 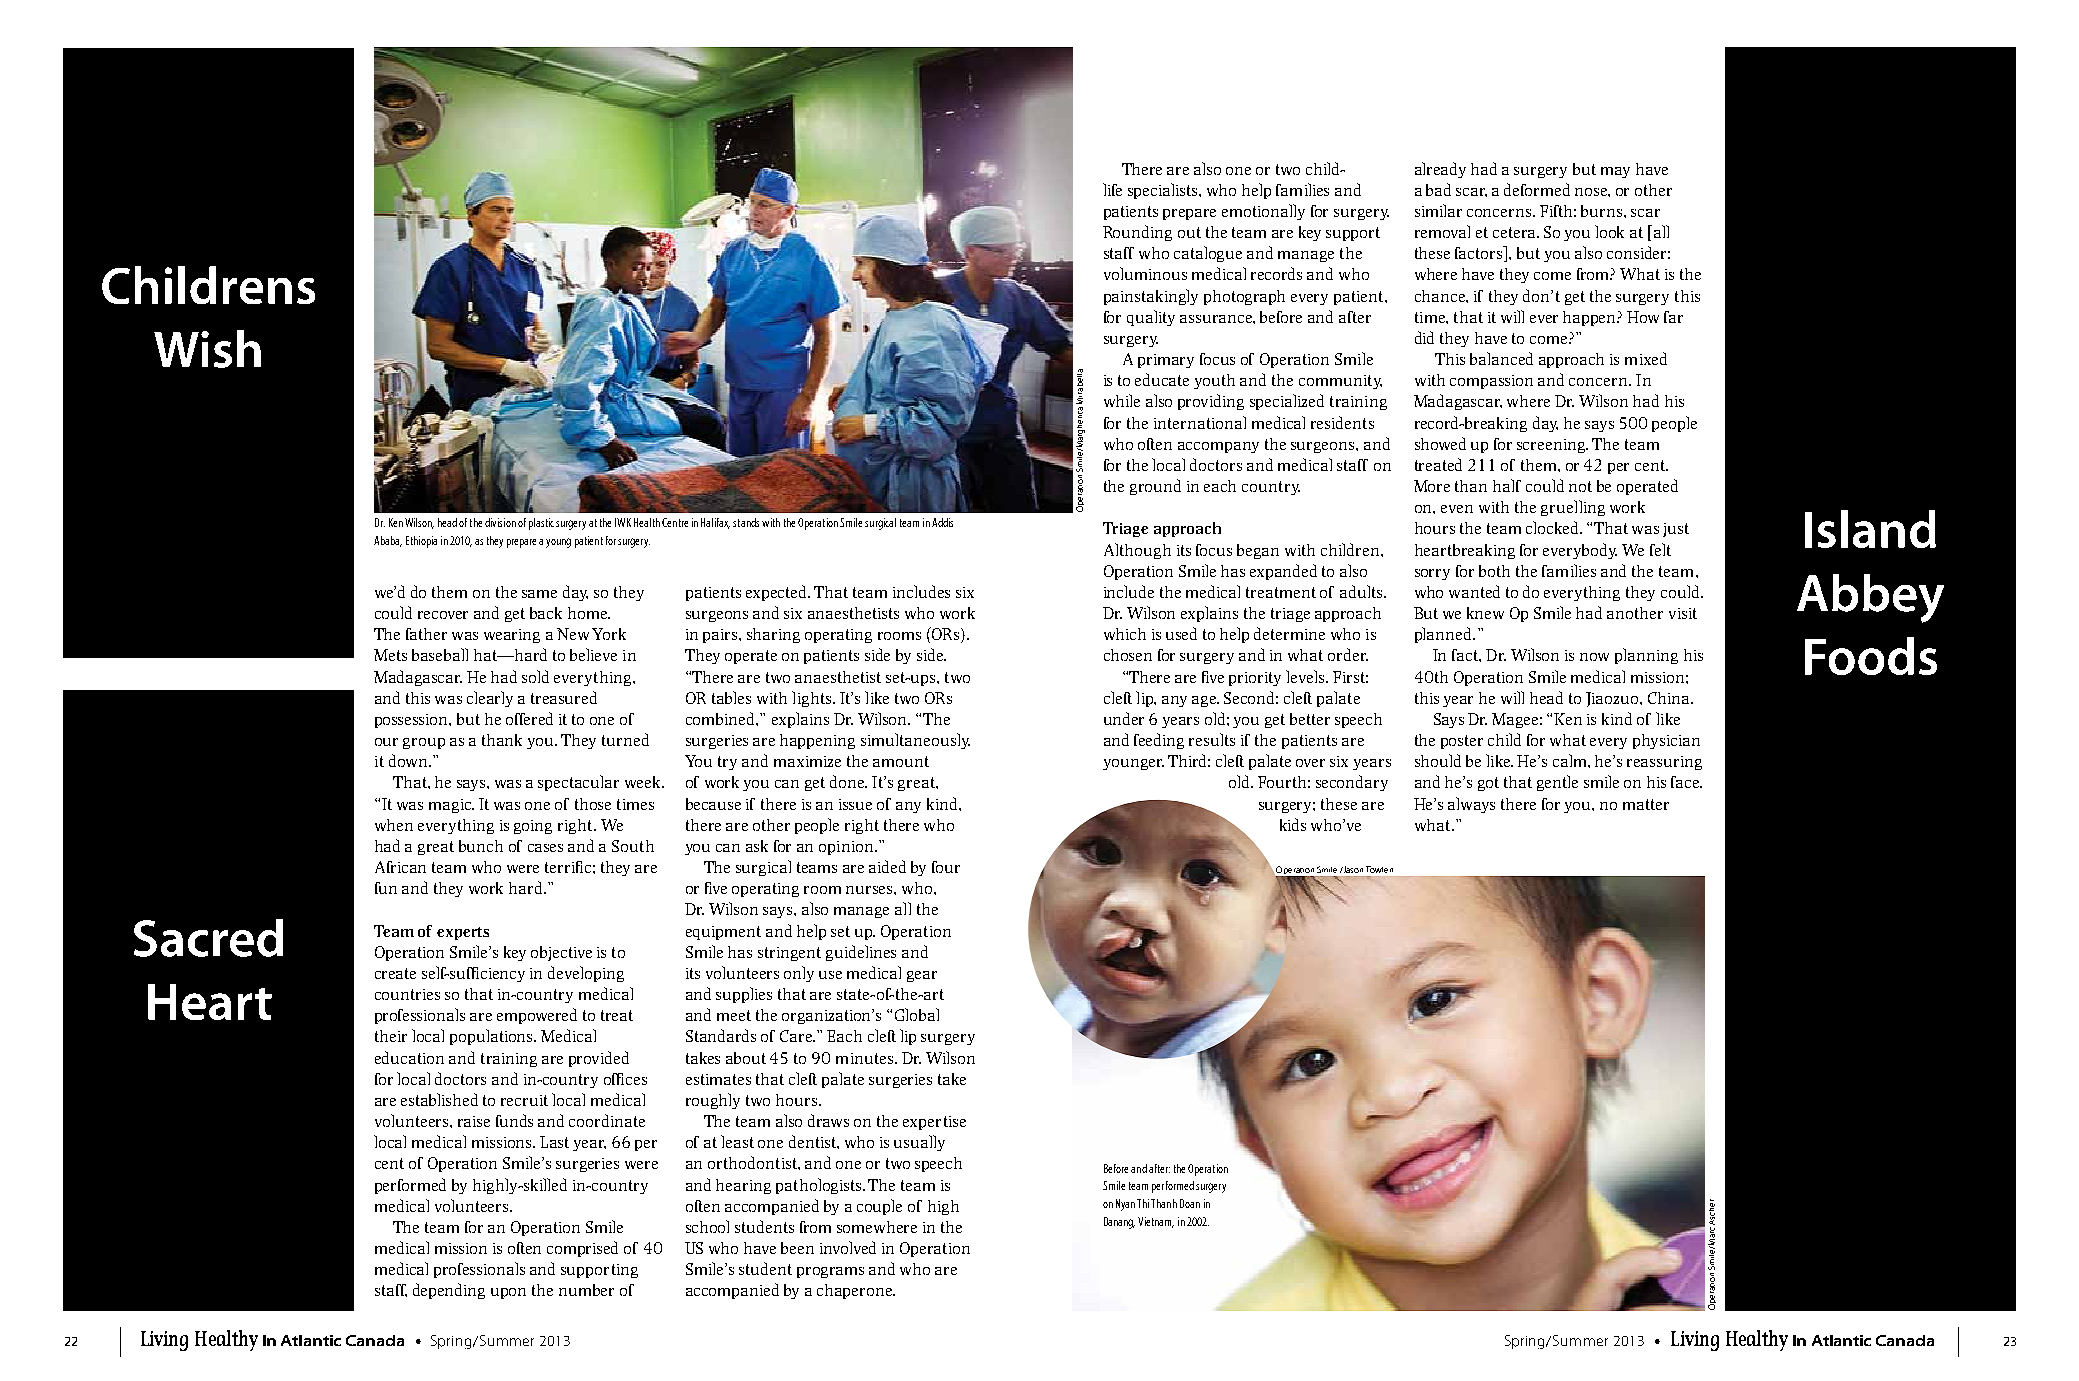 What do you see at coordinates (1190, 1203) in the document?
I see `Doan` at bounding box center [1190, 1203].
